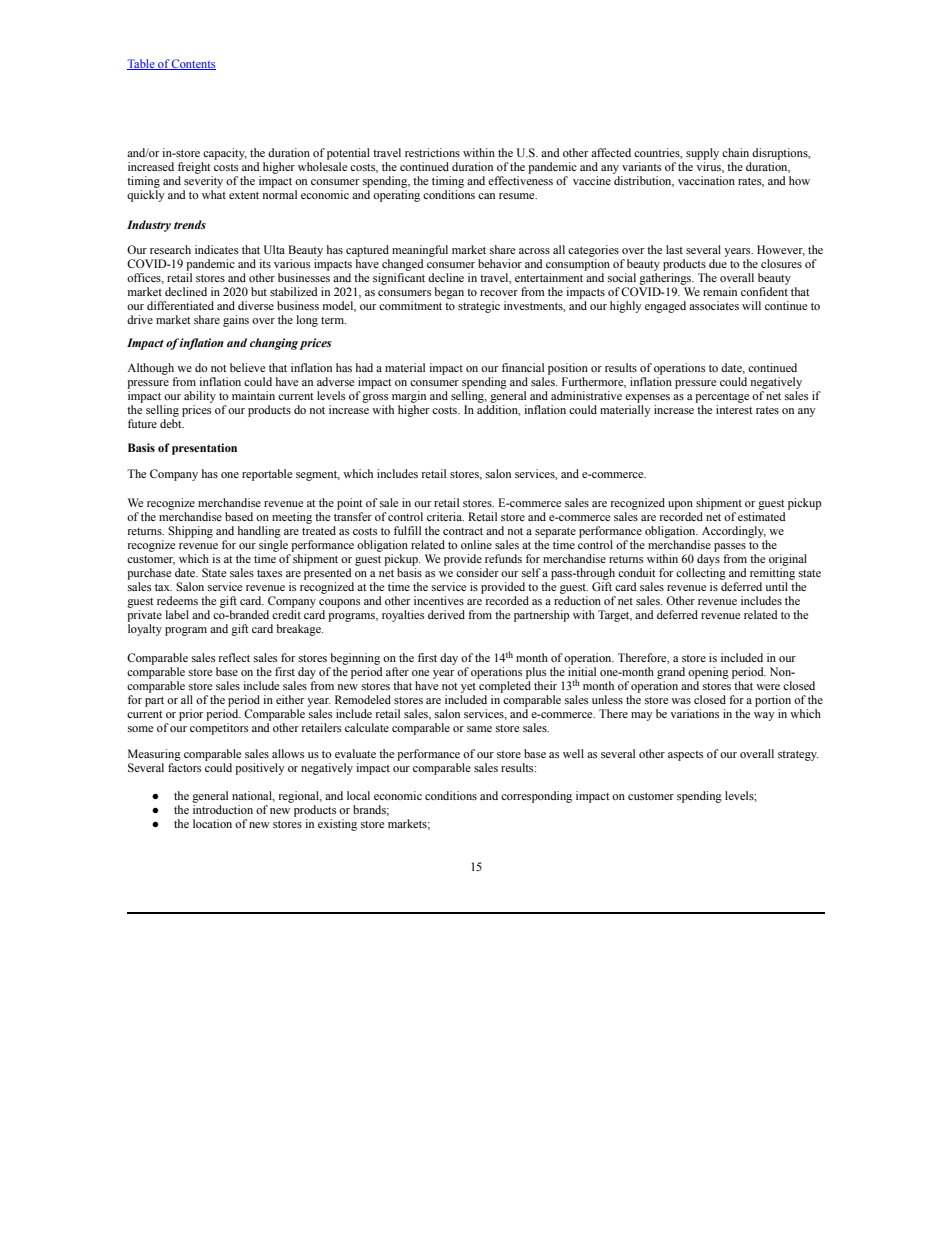  I want to click on until, so click(776, 586).
